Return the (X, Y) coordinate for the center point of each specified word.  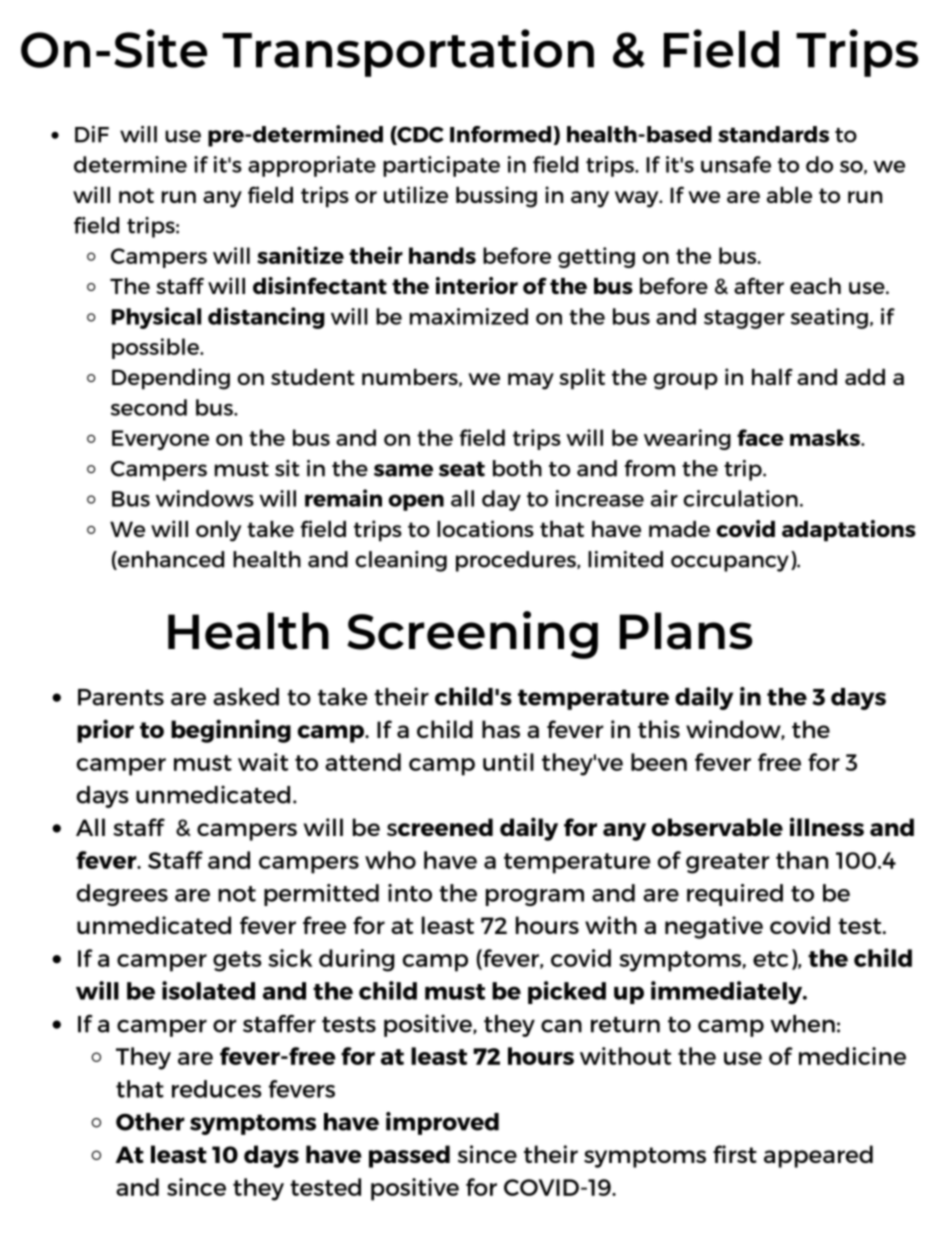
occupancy (730, 563)
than (802, 860)
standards (773, 134)
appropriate (312, 166)
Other (150, 1122)
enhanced (170, 560)
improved (442, 1123)
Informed (500, 134)
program (535, 897)
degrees (122, 895)
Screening (472, 635)
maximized (469, 316)
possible (156, 348)
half (772, 376)
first (735, 1154)
